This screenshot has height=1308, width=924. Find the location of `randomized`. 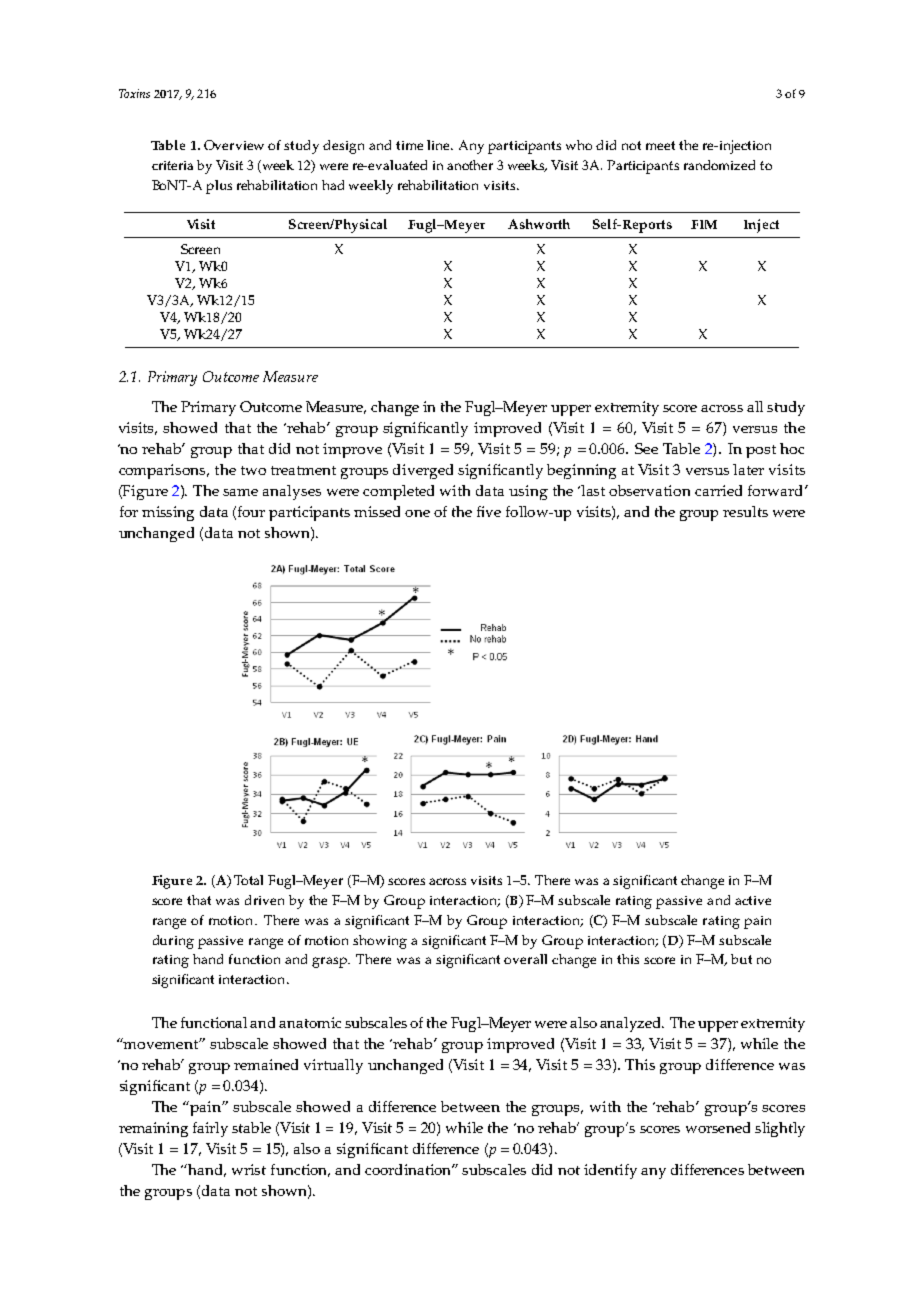

randomized is located at coordinates (719, 165).
